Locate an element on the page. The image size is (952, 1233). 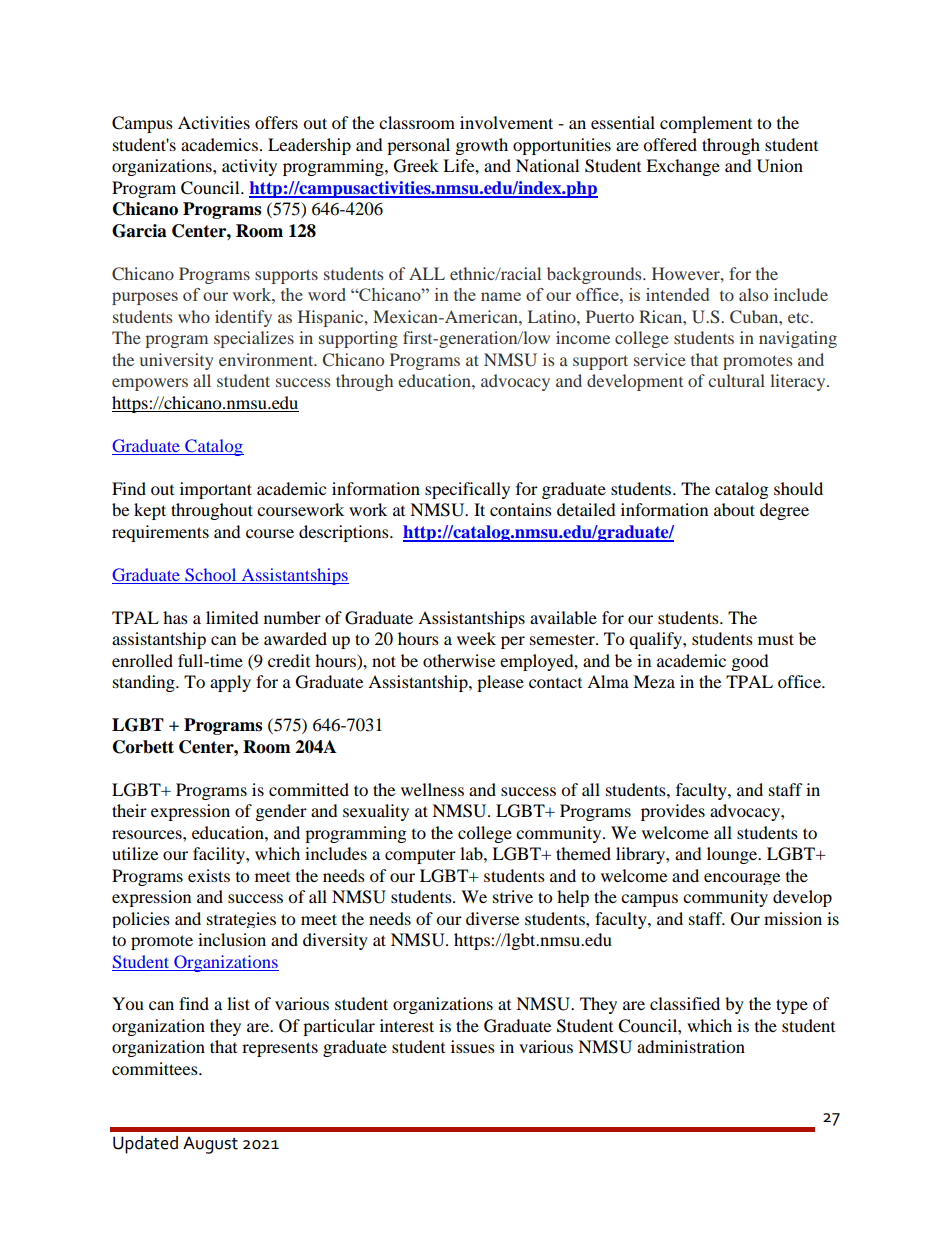
issues is located at coordinates (473, 1046).
